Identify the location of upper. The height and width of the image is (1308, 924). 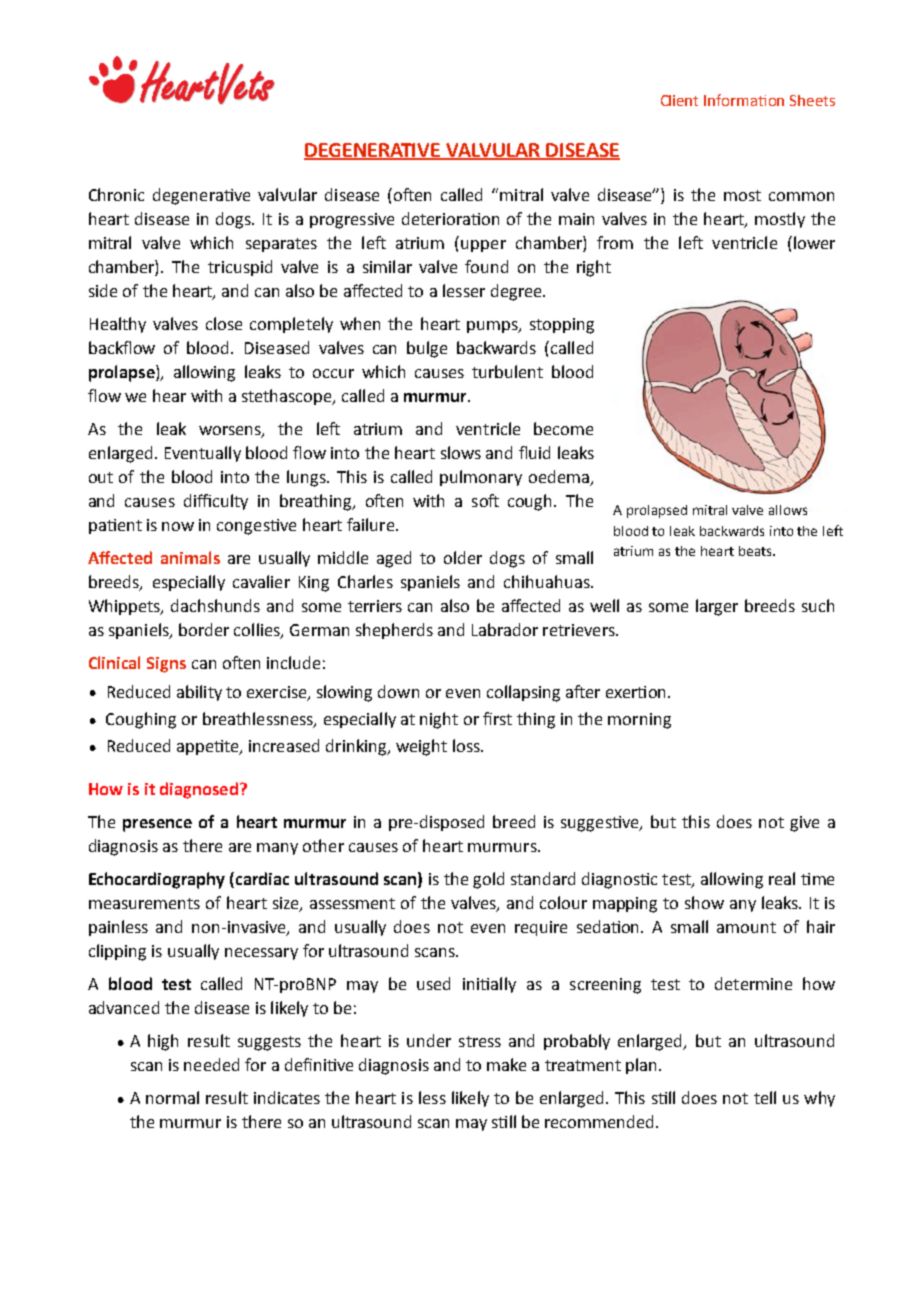
(483, 246).
